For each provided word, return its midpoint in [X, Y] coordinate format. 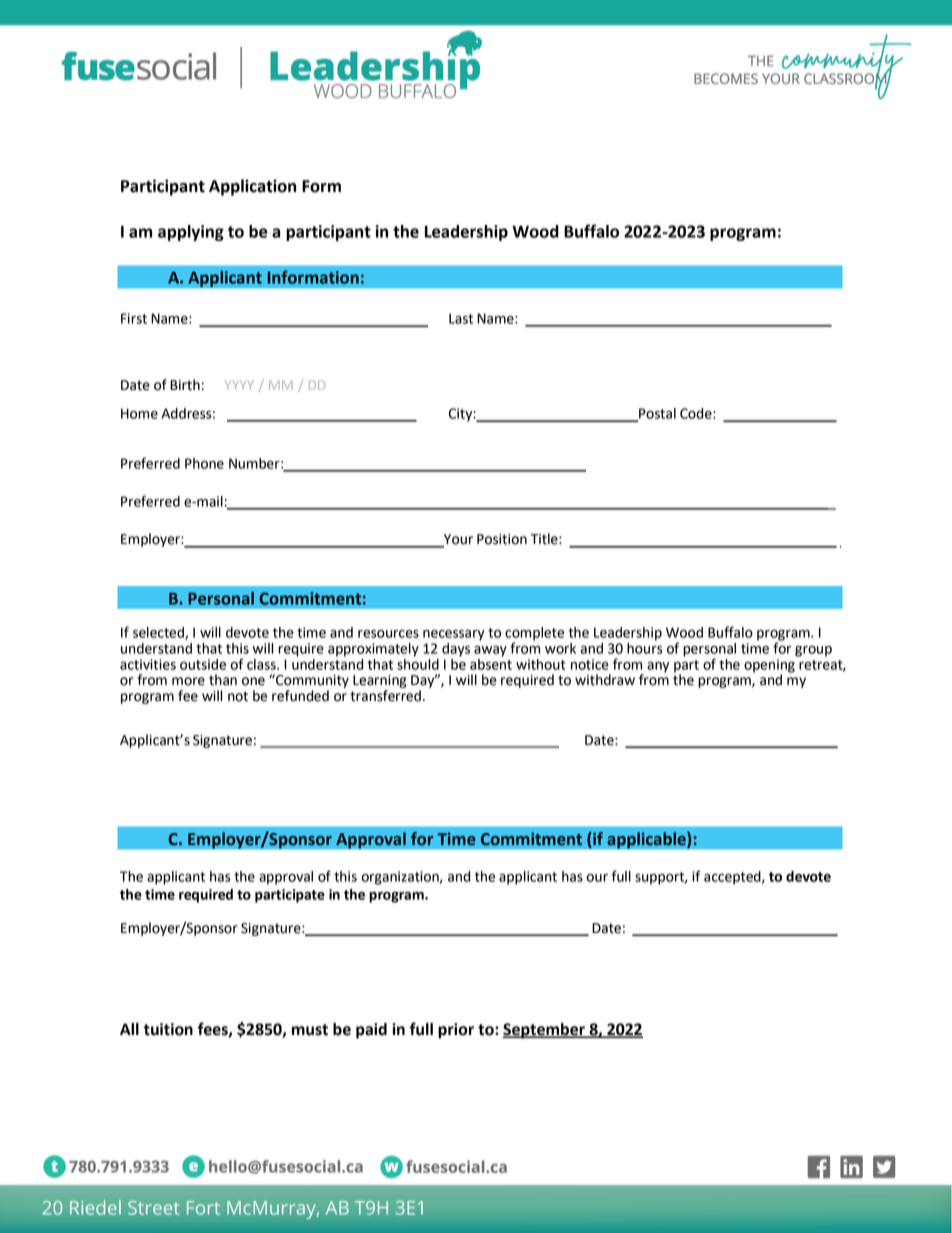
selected [159, 633]
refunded [300, 696]
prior [456, 1031]
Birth [185, 385]
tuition [168, 1029]
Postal [656, 414]
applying [191, 233]
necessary [454, 635]
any [658, 667]
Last [461, 318]
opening [769, 667]
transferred [385, 696]
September [545, 1031]
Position [502, 539]
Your [457, 540]
